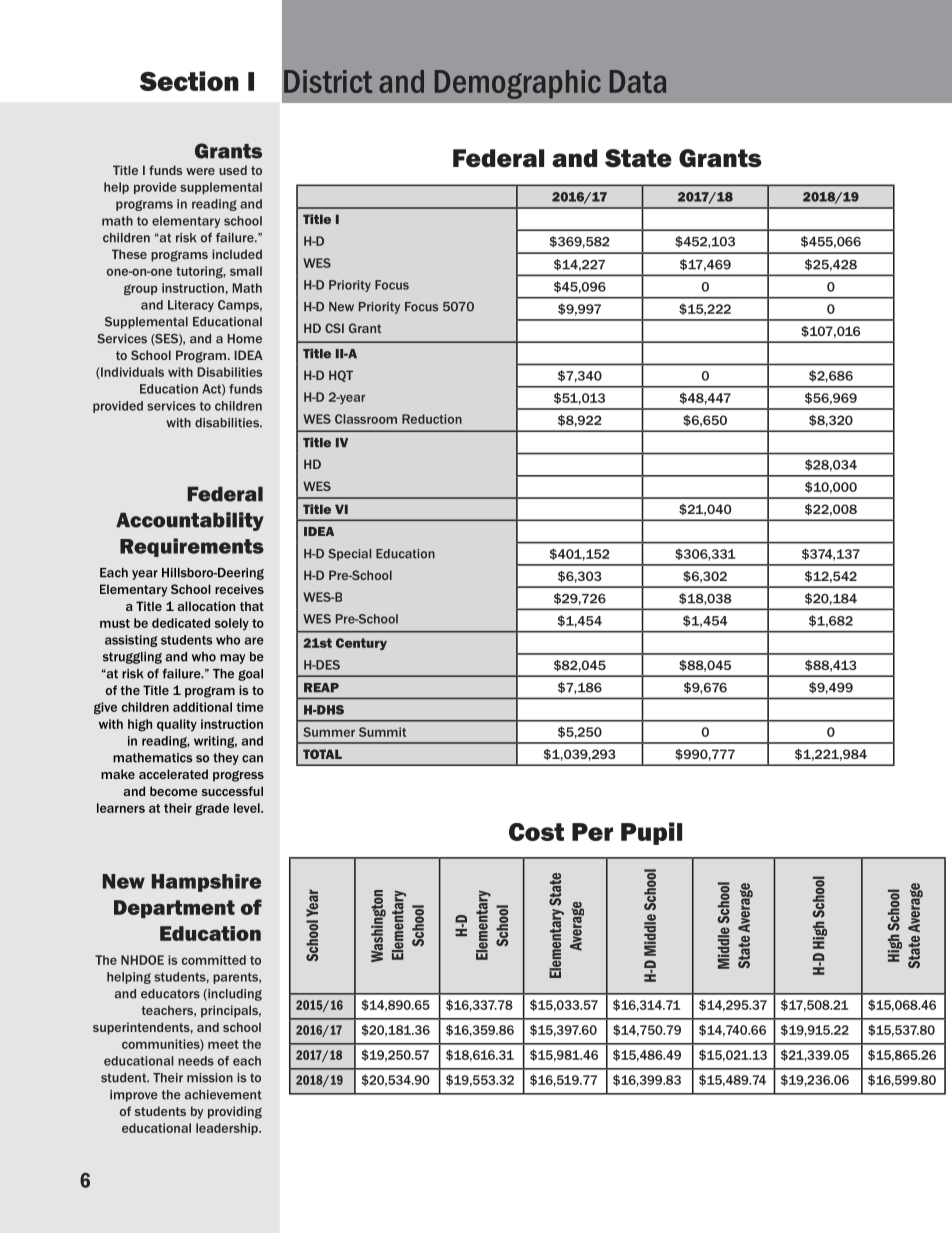 This image has width=952, height=1233. What do you see at coordinates (334, 328) in the image?
I see `CSI` at bounding box center [334, 328].
